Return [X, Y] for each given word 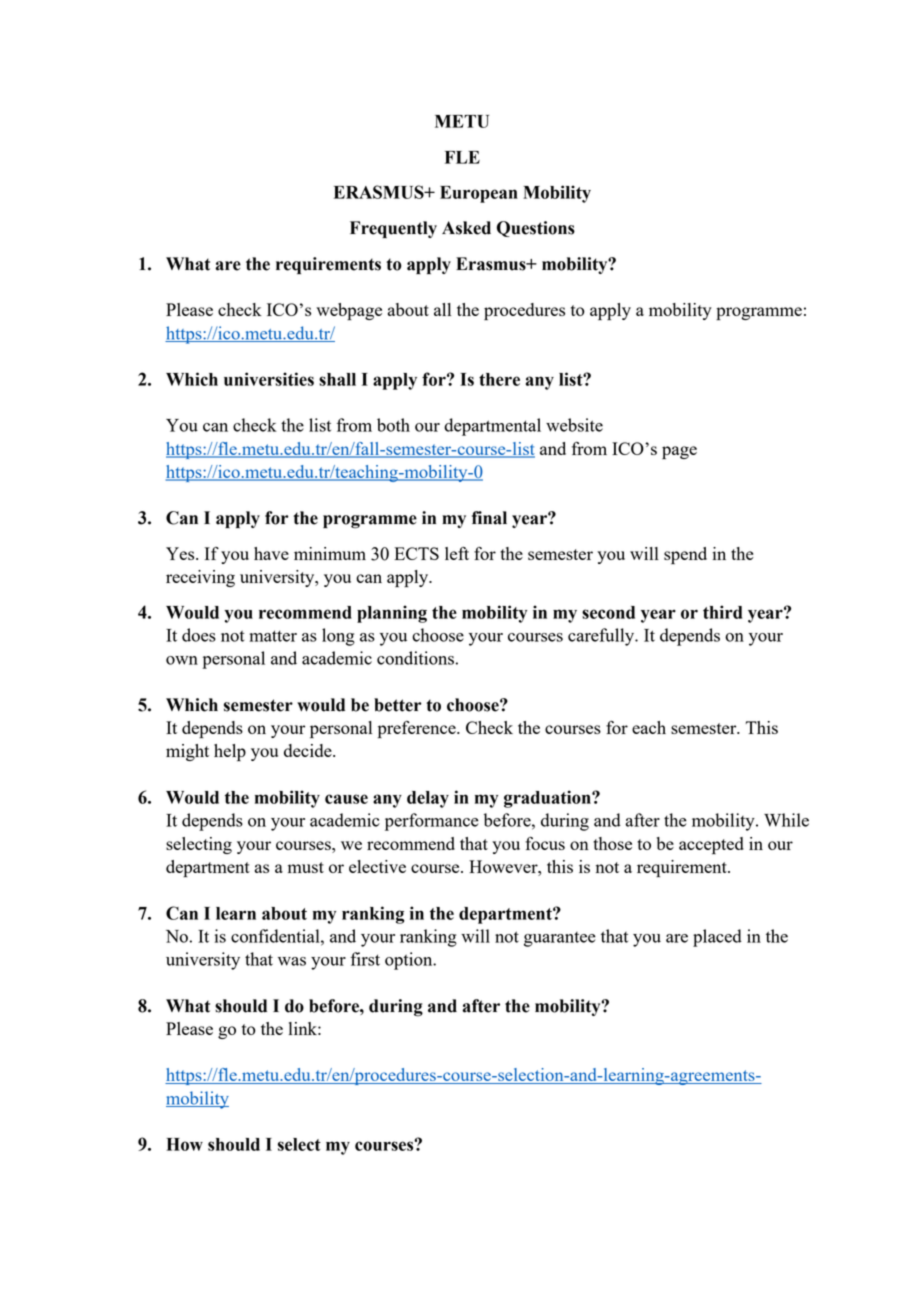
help [230, 752]
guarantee [560, 939]
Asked [466, 228]
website [574, 425]
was [292, 961]
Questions [536, 229]
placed [717, 938]
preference [418, 729]
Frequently [393, 229]
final [489, 518]
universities [269, 379]
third [722, 612]
